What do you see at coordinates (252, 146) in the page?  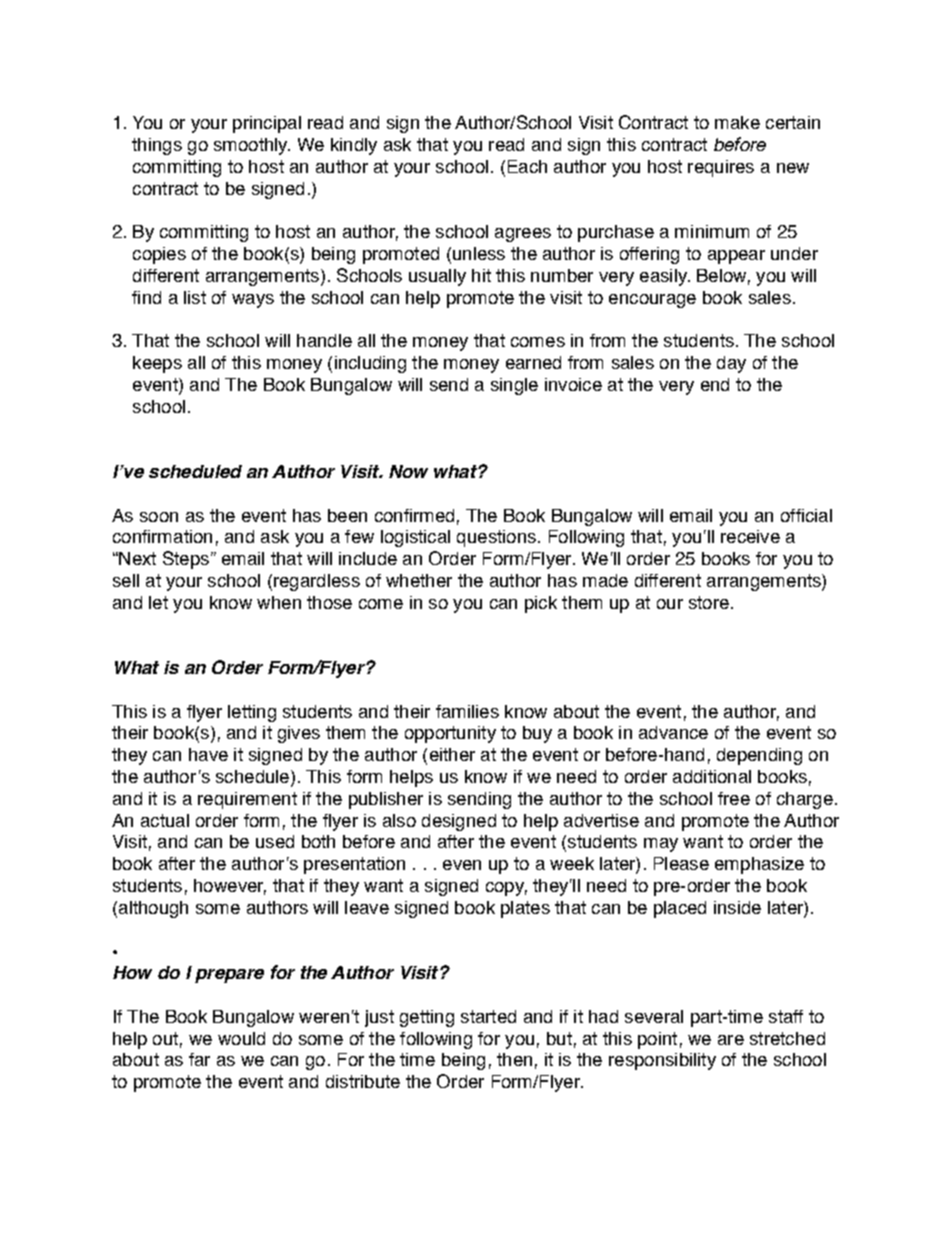 I see `smoothly` at bounding box center [252, 146].
